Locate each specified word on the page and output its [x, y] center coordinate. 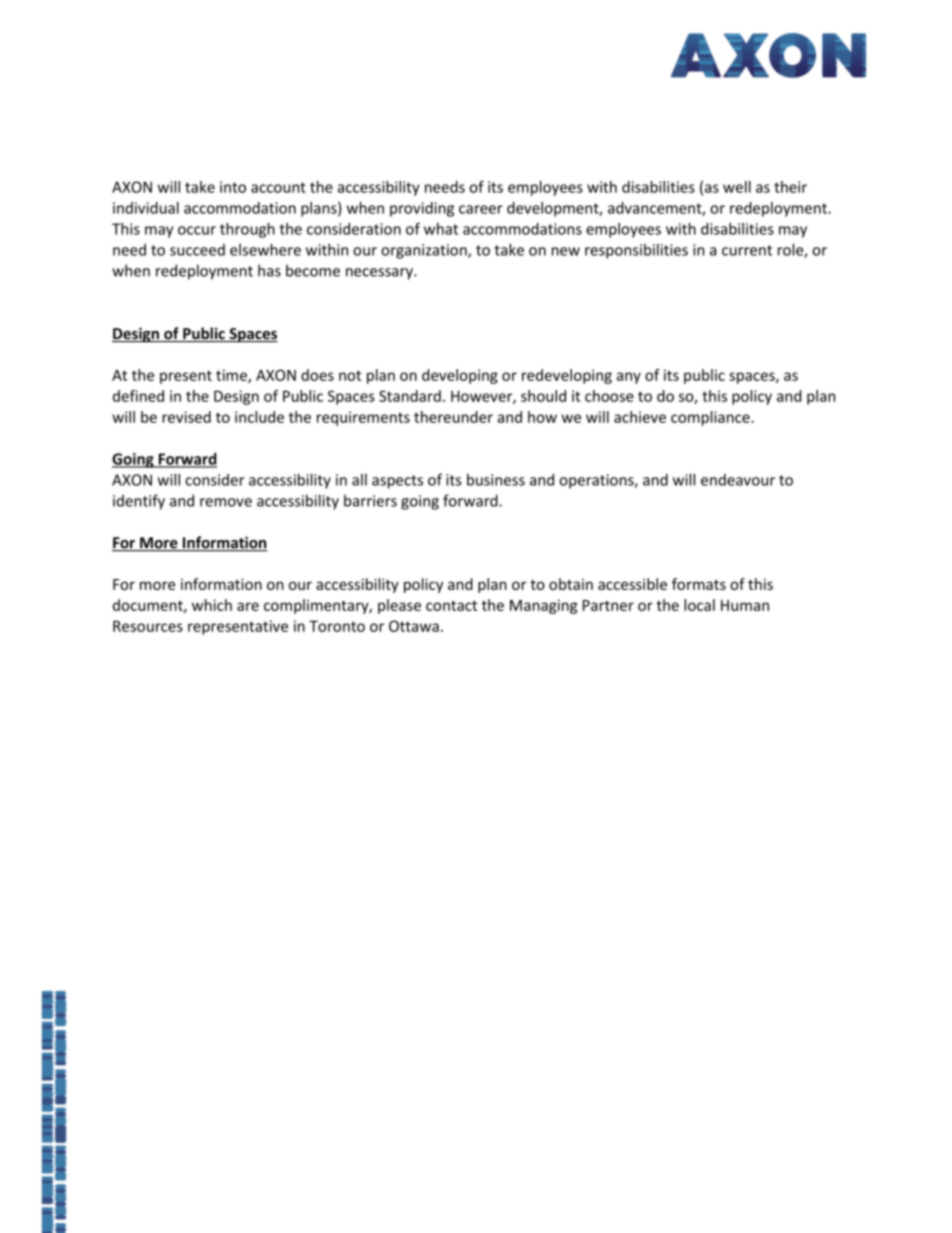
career [481, 209]
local [699, 605]
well [737, 187]
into [233, 187]
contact [451, 605]
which [212, 605]
